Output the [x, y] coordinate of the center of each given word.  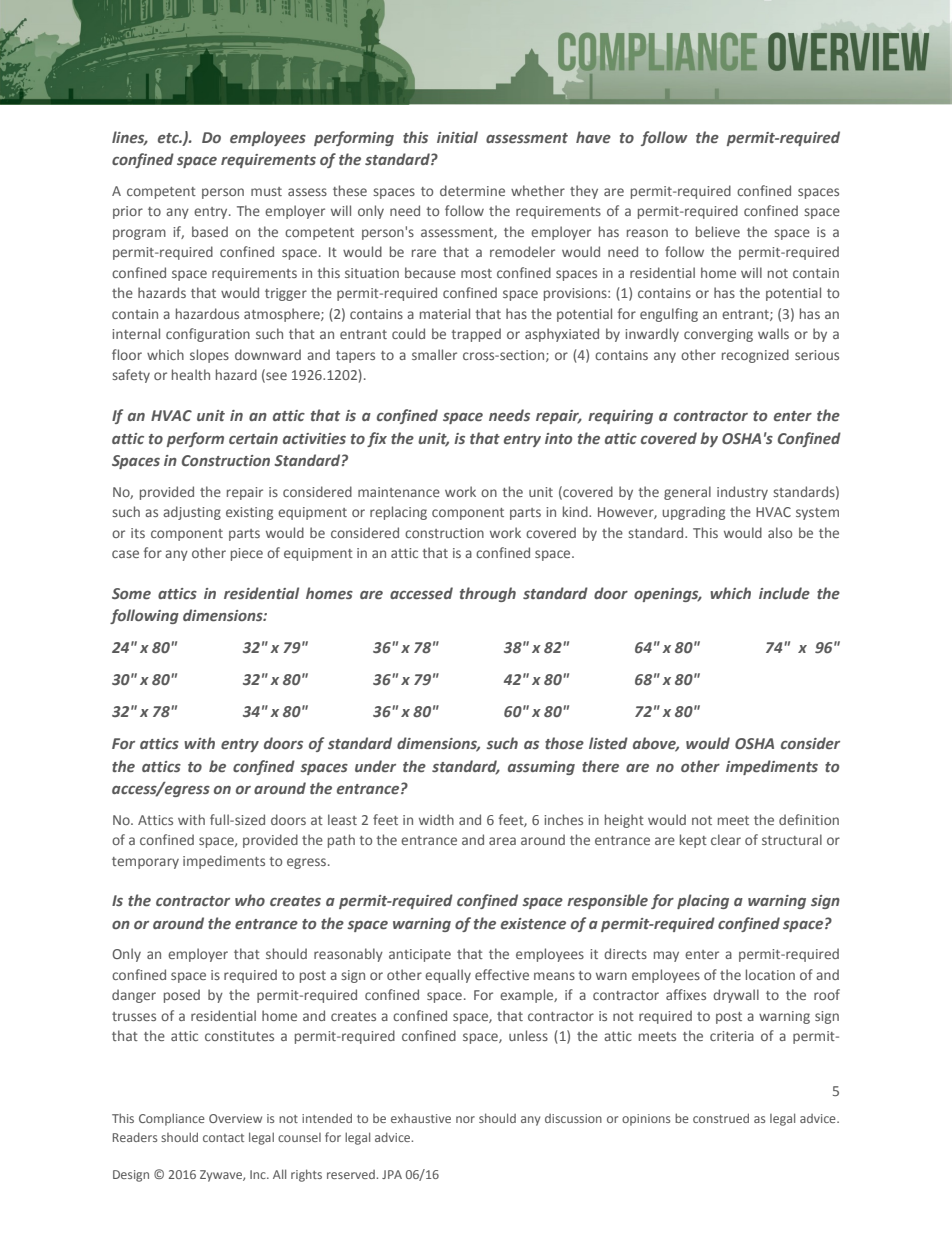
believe [718, 231]
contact [223, 1138]
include [784, 593]
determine [472, 190]
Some [131, 593]
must [266, 191]
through [488, 594]
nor [465, 1119]
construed [721, 1118]
